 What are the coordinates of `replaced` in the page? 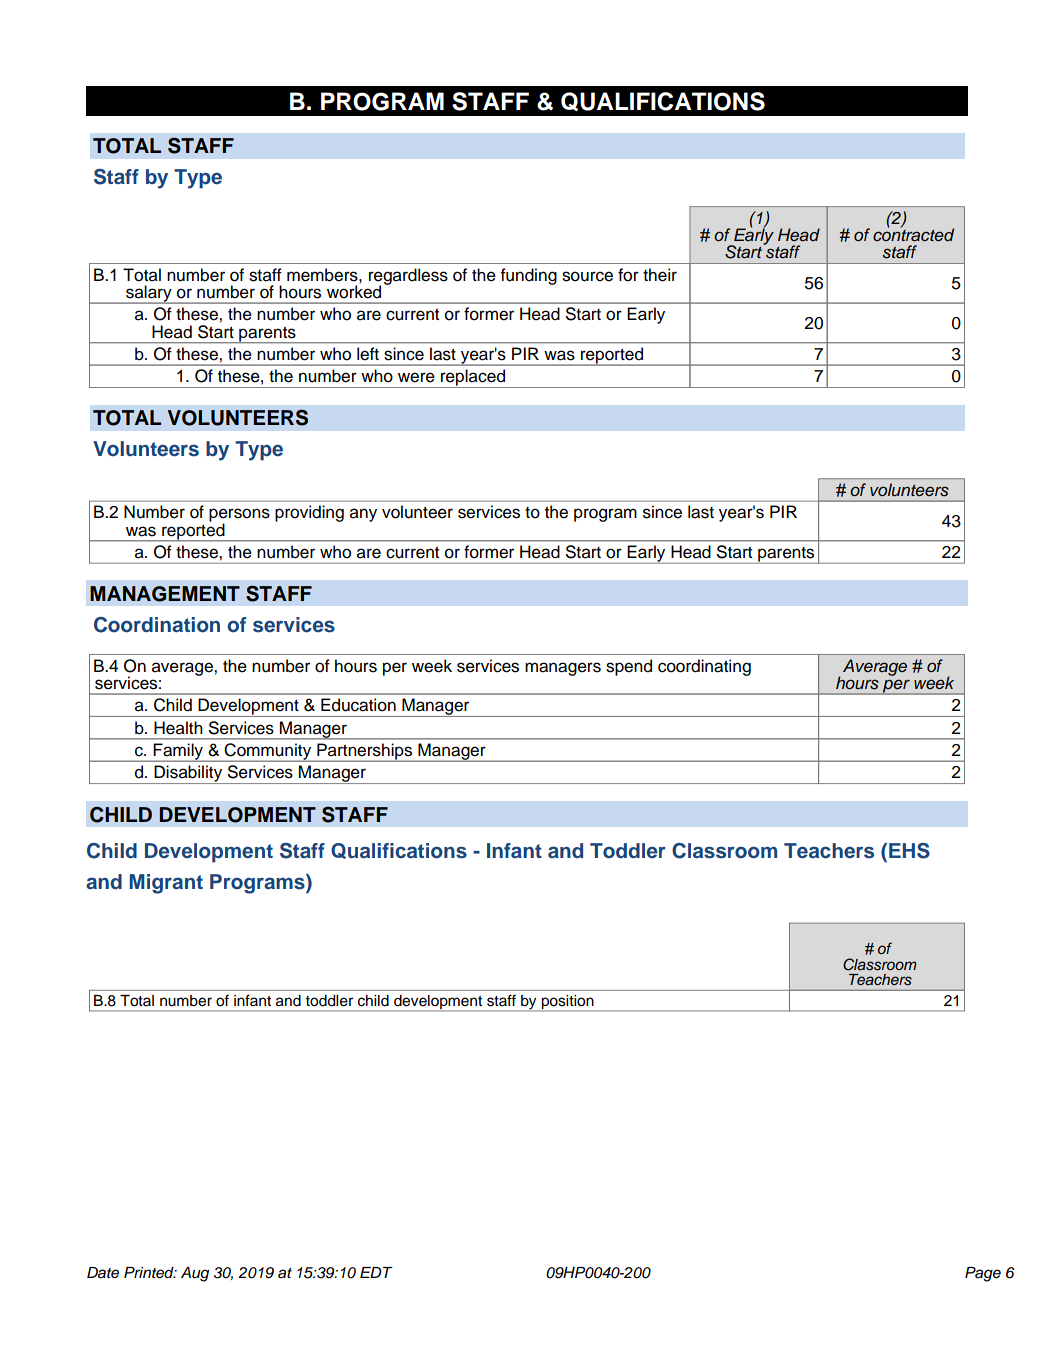 It's located at (473, 378).
